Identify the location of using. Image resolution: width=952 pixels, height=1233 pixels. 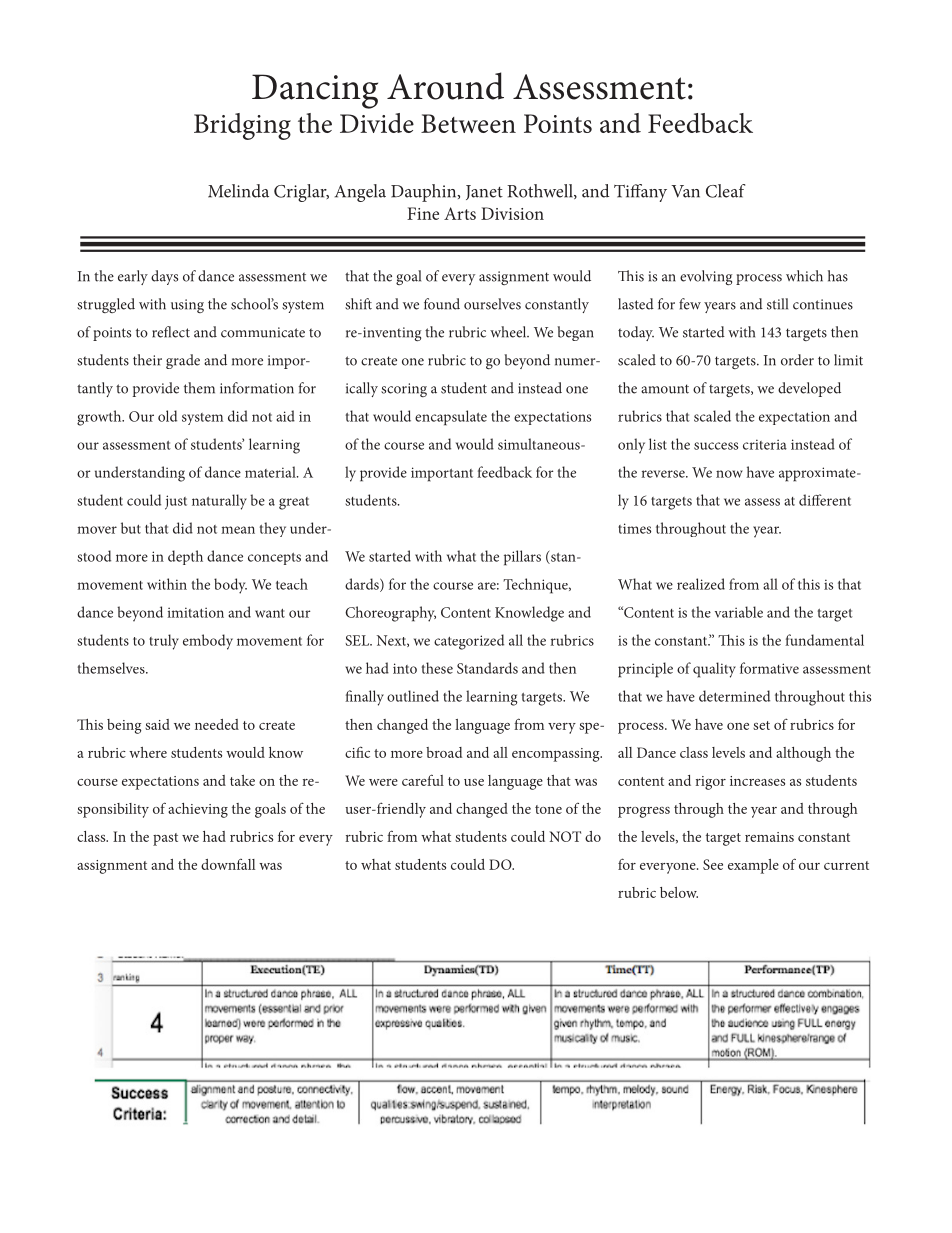
(187, 306).
